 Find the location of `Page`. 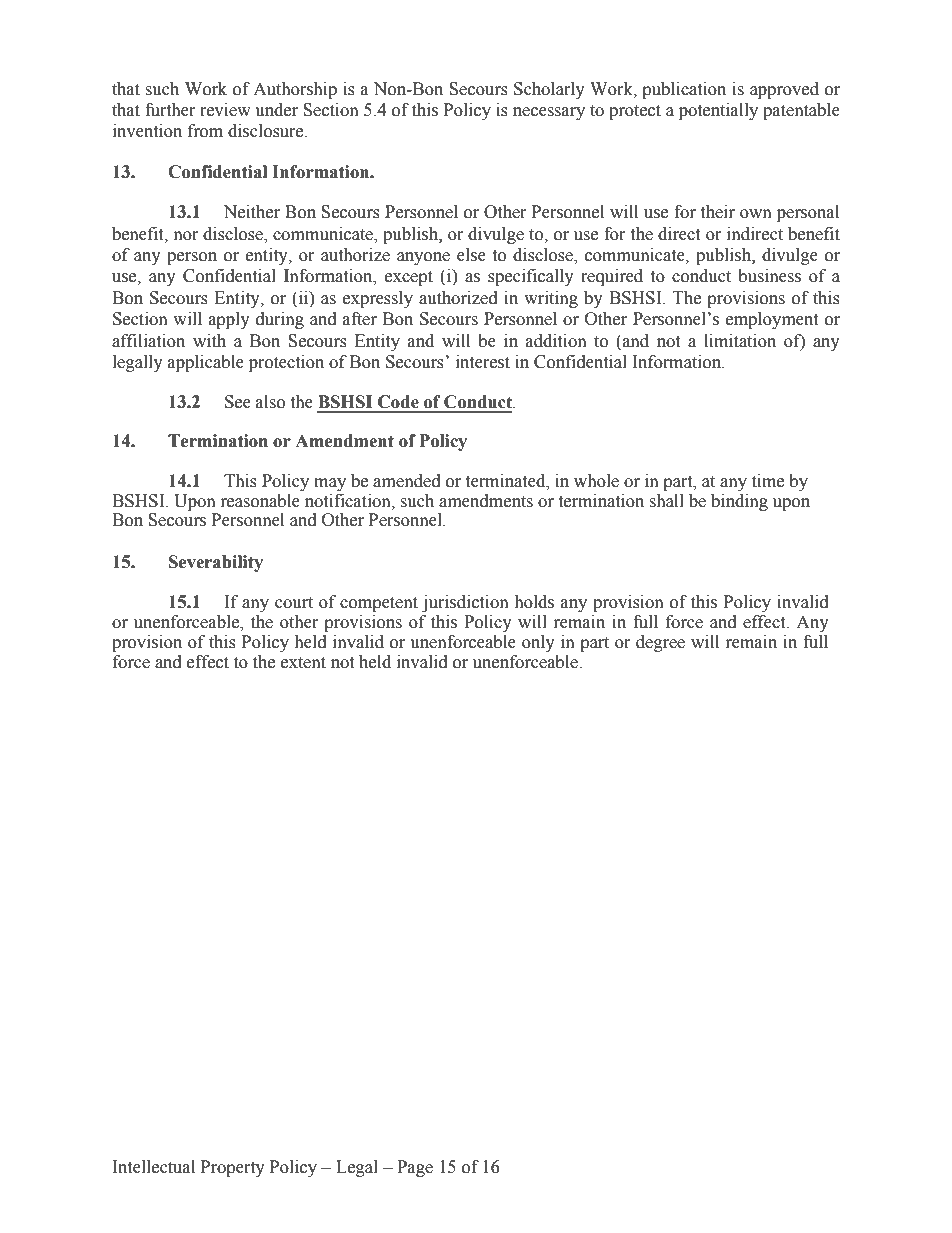

Page is located at coordinates (415, 1168).
